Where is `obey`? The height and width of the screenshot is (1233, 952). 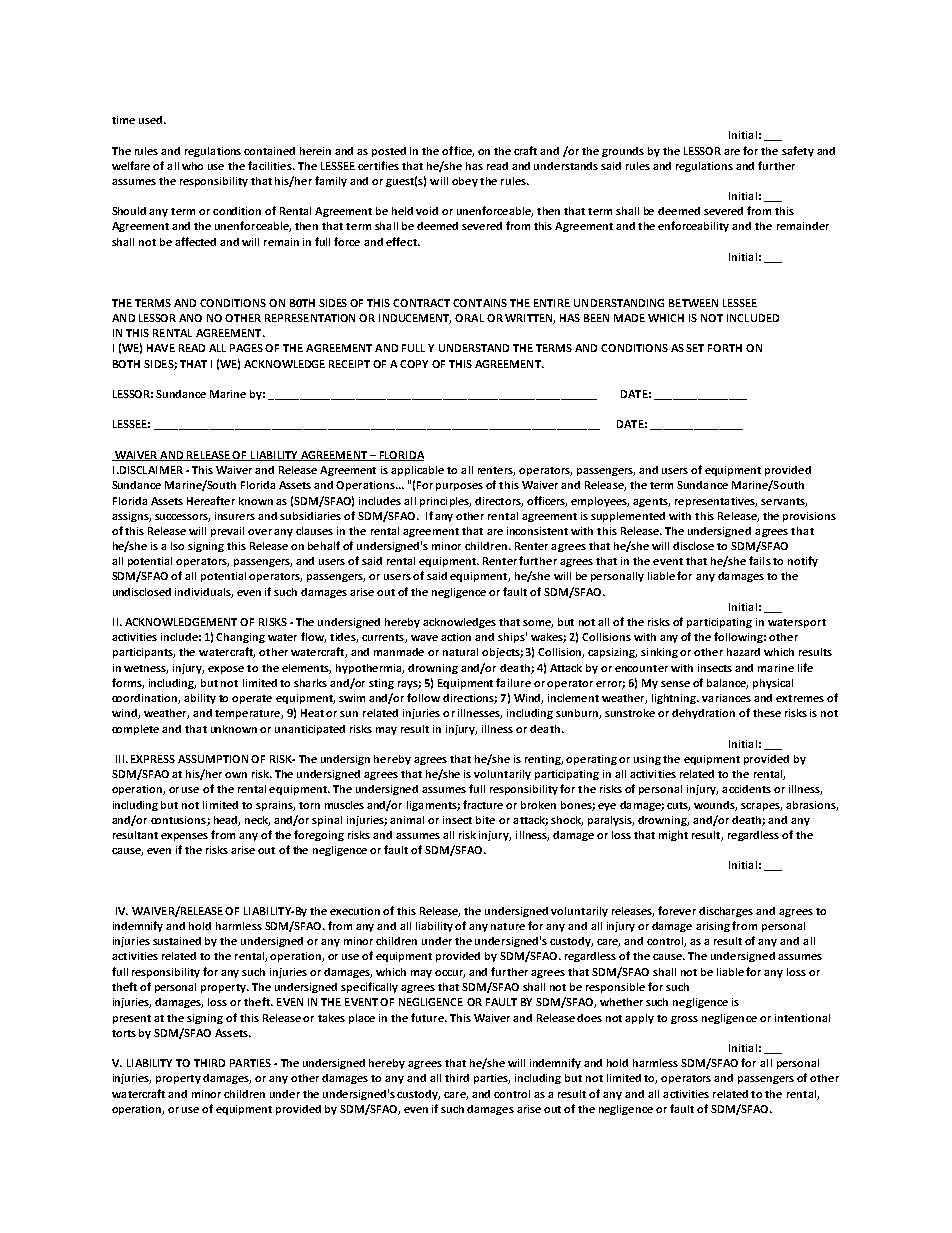
obey is located at coordinates (465, 182).
